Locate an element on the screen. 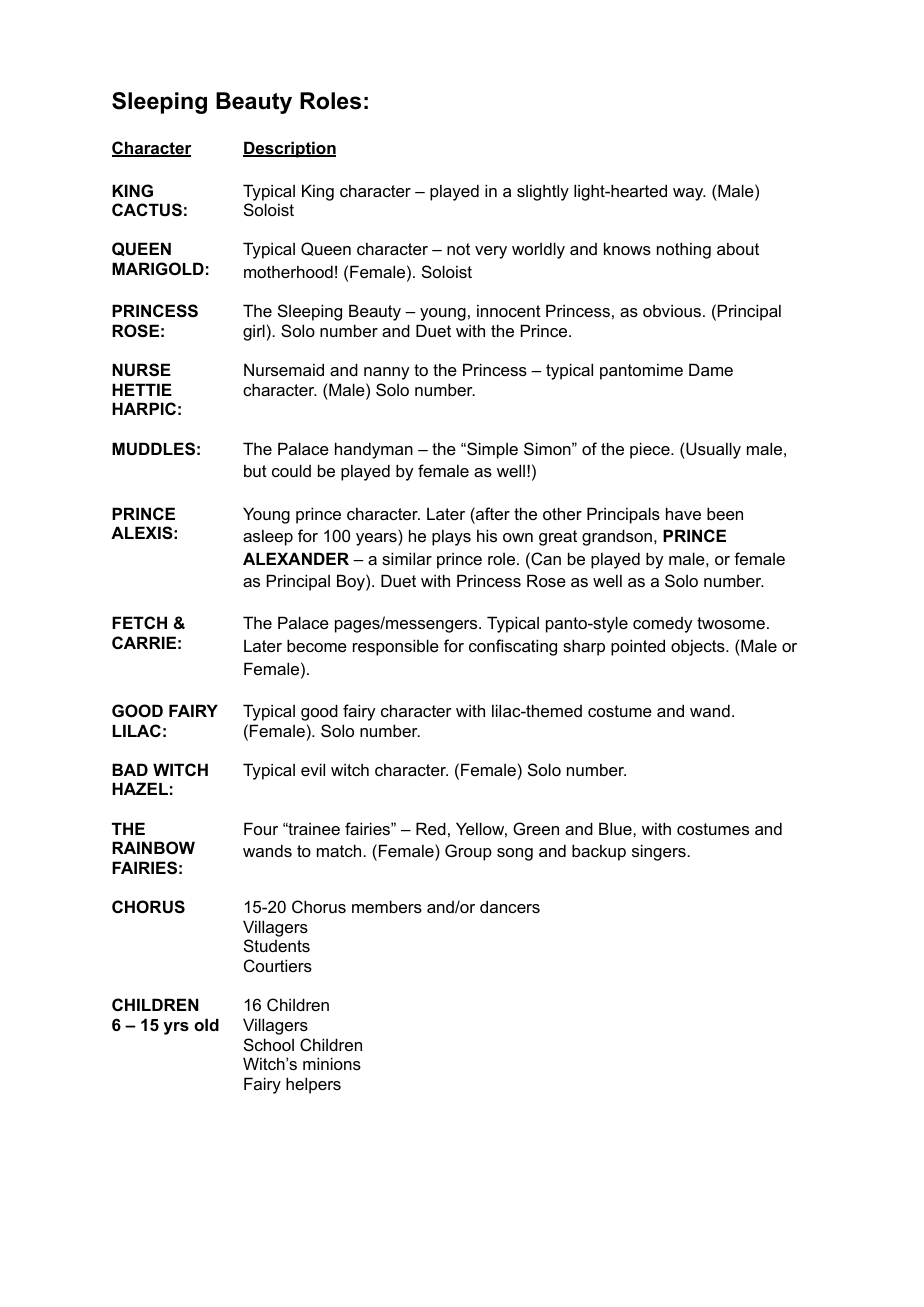 Image resolution: width=924 pixels, height=1307 pixels. minions is located at coordinates (332, 1063).
